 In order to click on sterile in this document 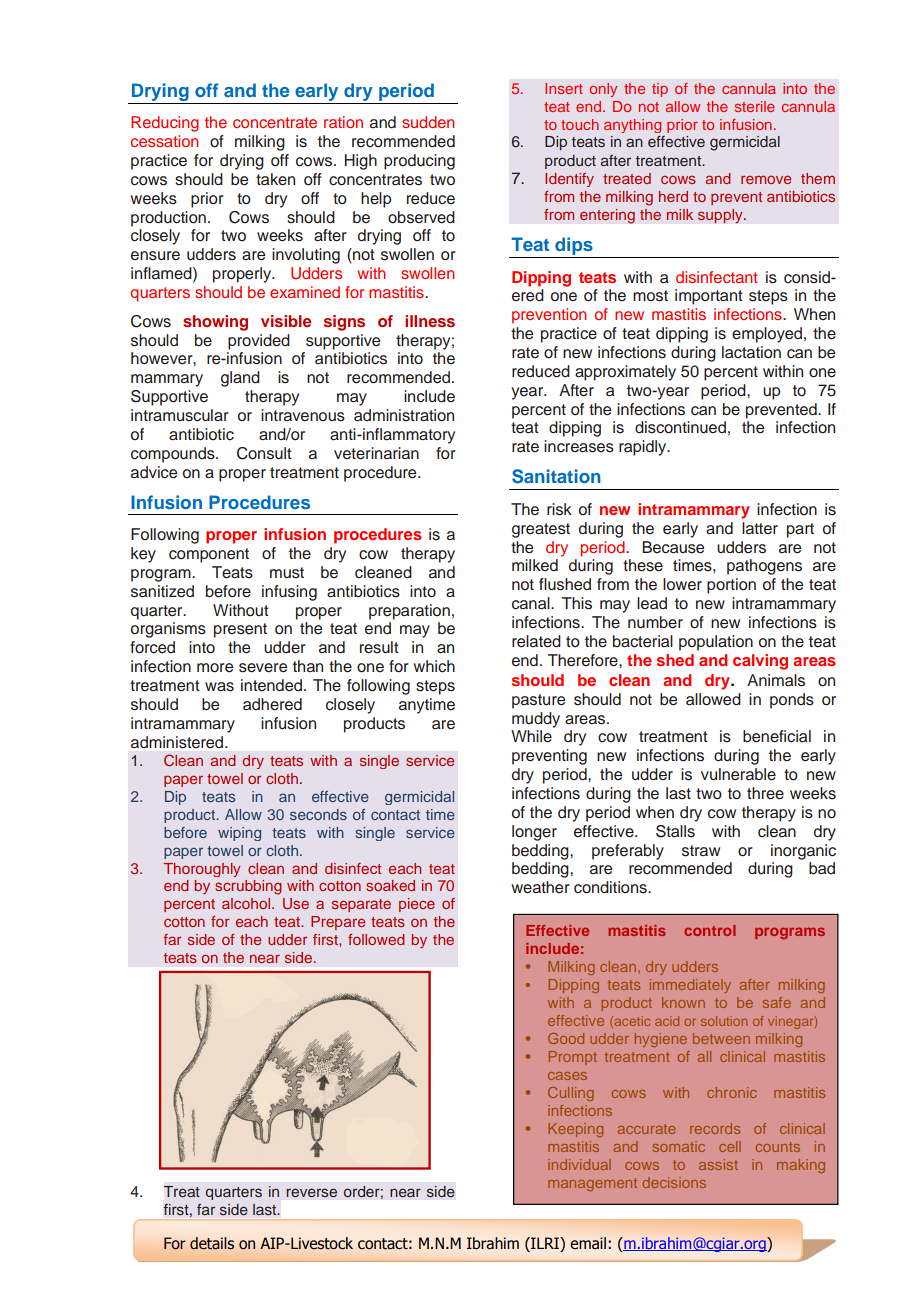, I will do `click(755, 106)`.
